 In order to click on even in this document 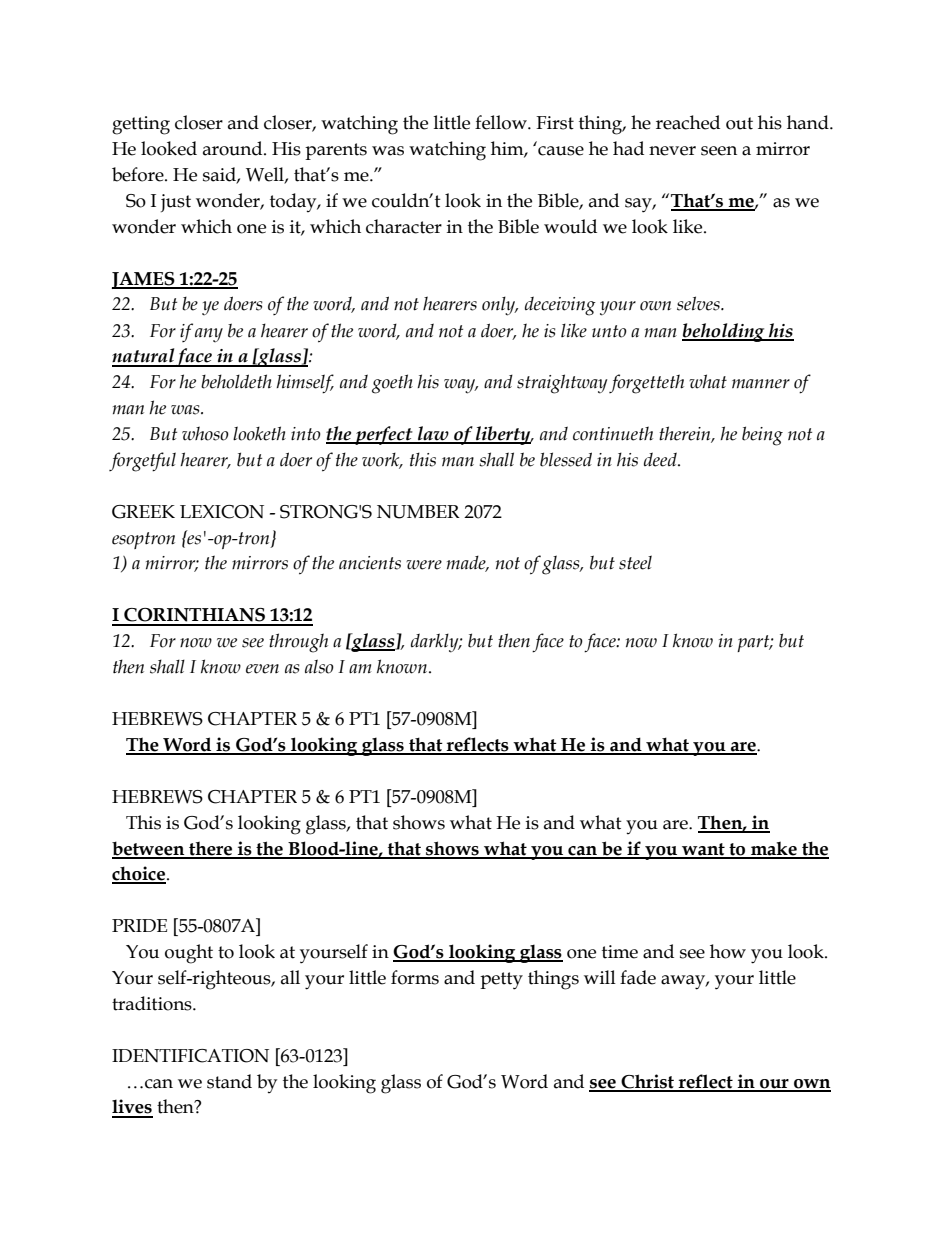, I will do `click(262, 669)`.
